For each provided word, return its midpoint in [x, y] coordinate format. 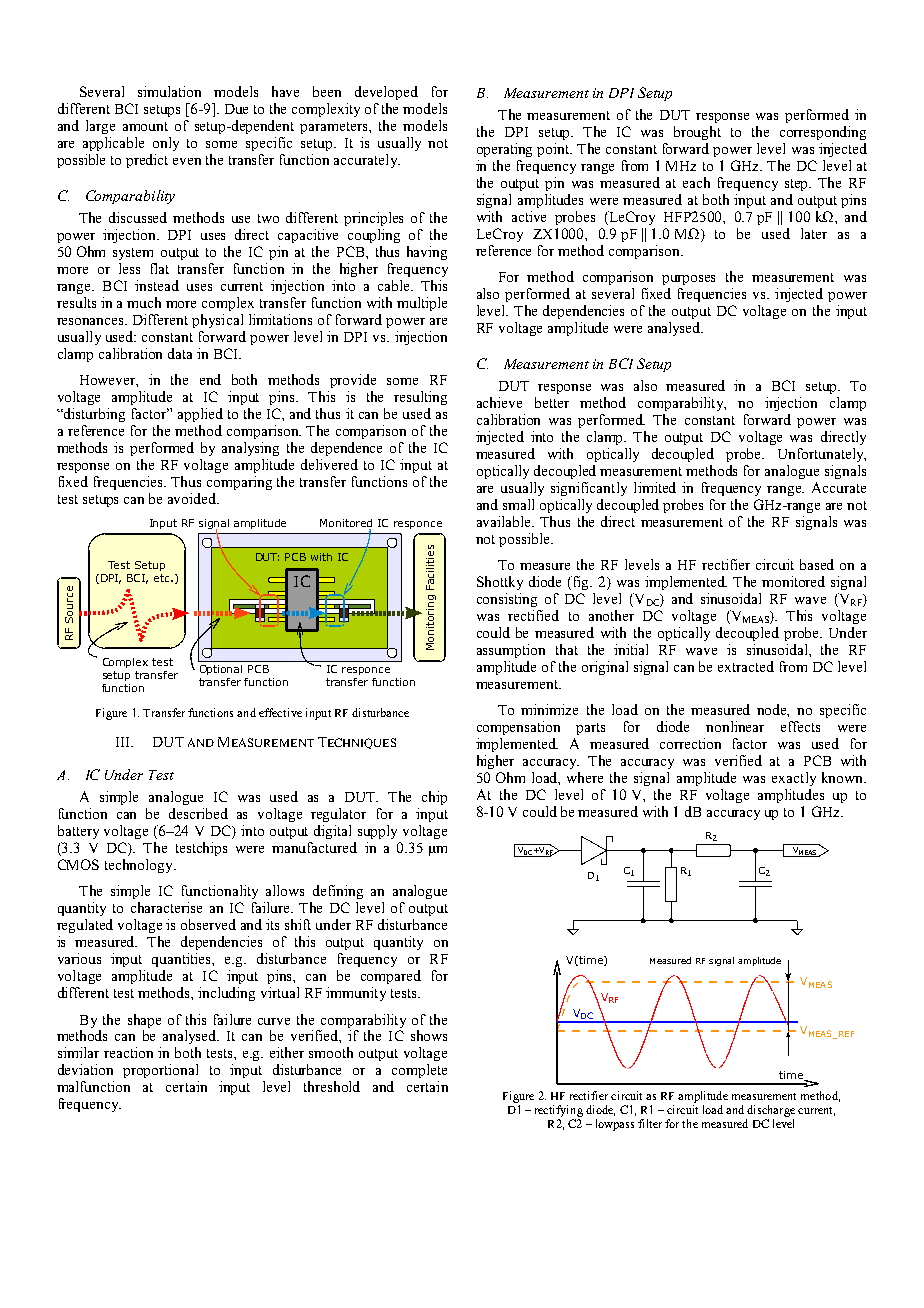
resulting [420, 398]
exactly [794, 779]
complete [419, 1071]
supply [377, 832]
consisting [507, 600]
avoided [193, 498]
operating [504, 150]
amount [145, 126]
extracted [746, 666]
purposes [688, 280]
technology [140, 866]
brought [697, 133]
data [180, 353]
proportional [160, 1071]
